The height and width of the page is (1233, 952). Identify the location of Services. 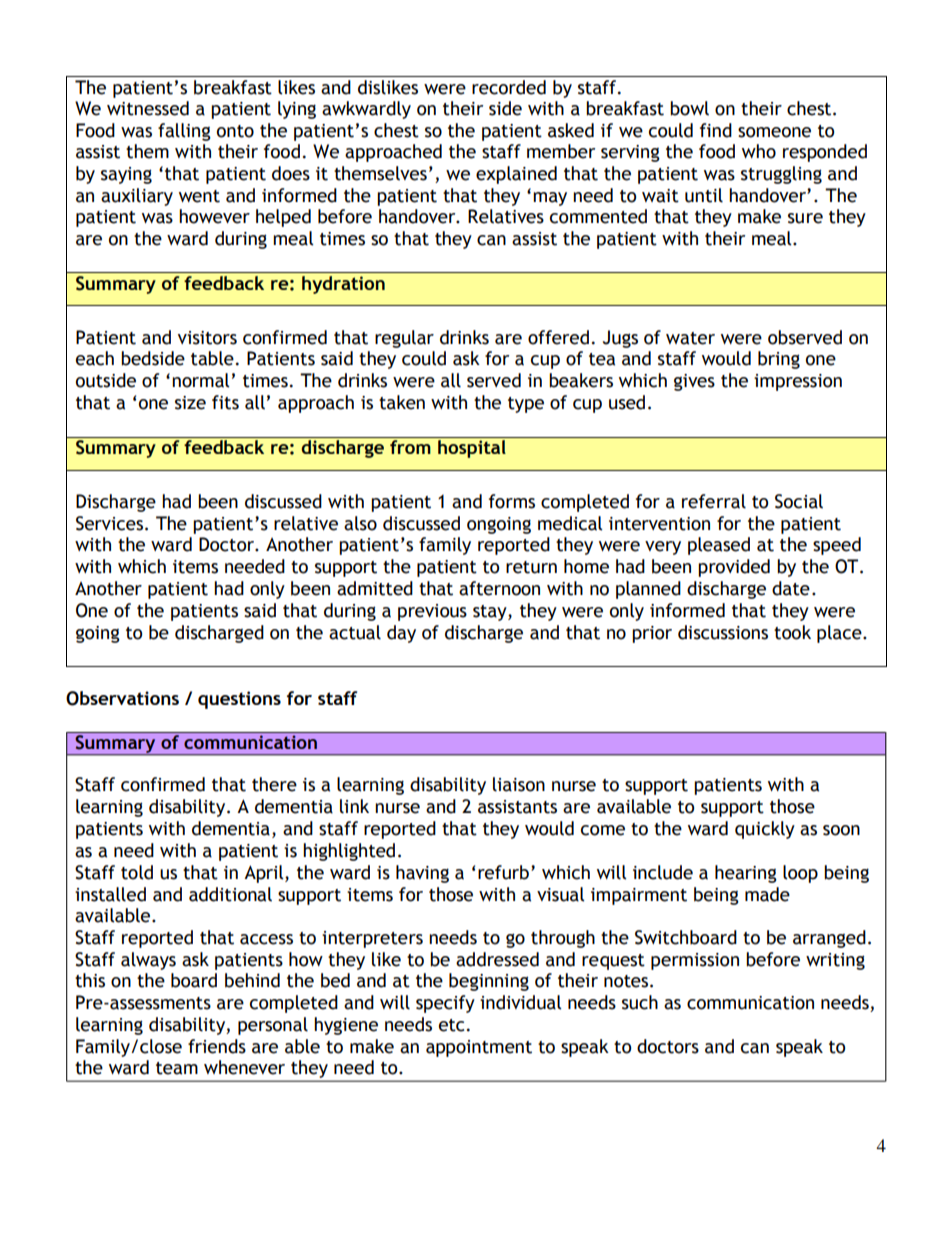
(111, 523).
